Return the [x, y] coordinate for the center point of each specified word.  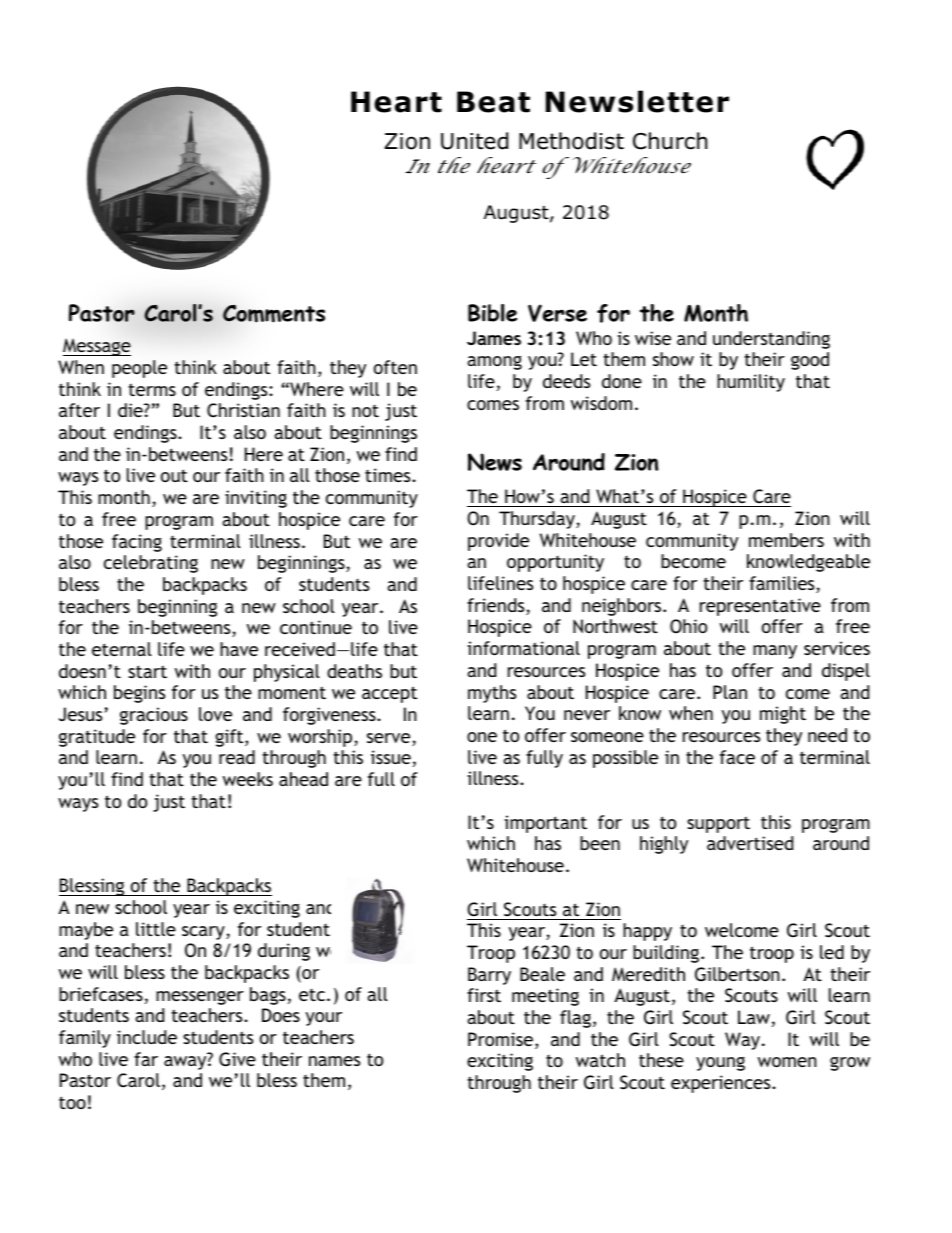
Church [670, 141]
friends [497, 606]
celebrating [151, 564]
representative [760, 607]
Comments [274, 313]
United [474, 141]
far [146, 1059]
